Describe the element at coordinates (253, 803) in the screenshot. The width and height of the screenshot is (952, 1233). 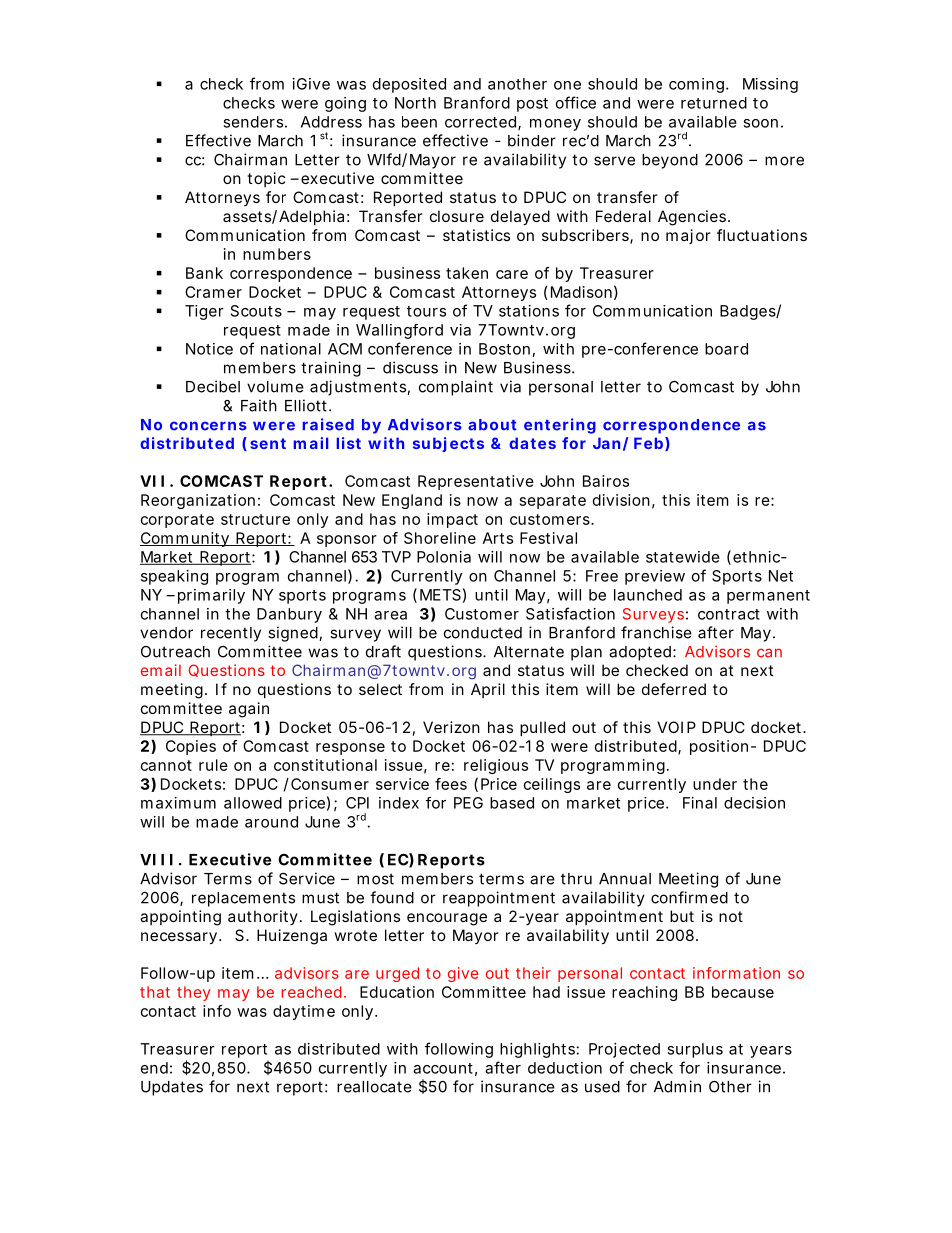
I see `allowed` at that location.
